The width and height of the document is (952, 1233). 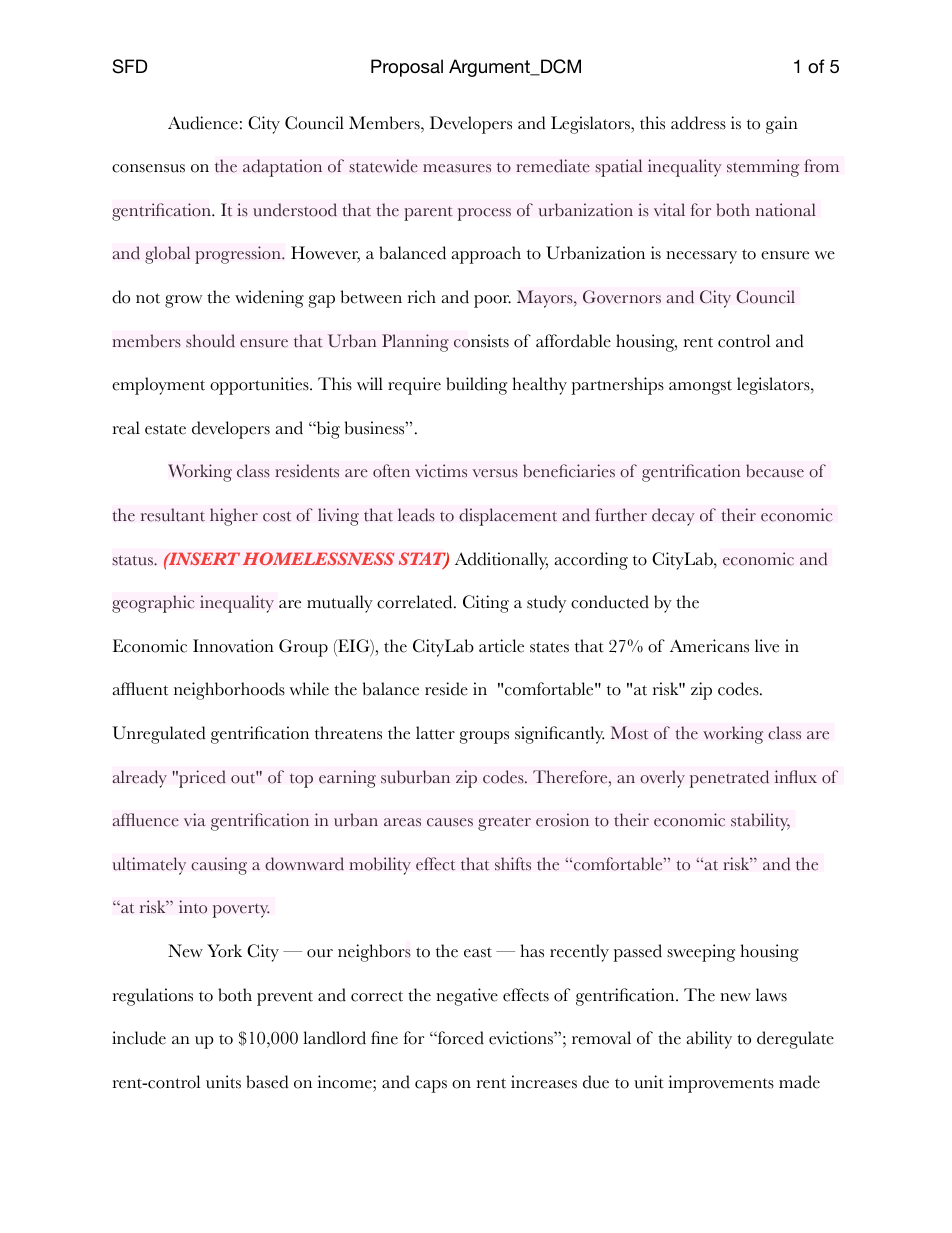 What do you see at coordinates (267, 1082) in the document?
I see `based` at bounding box center [267, 1082].
